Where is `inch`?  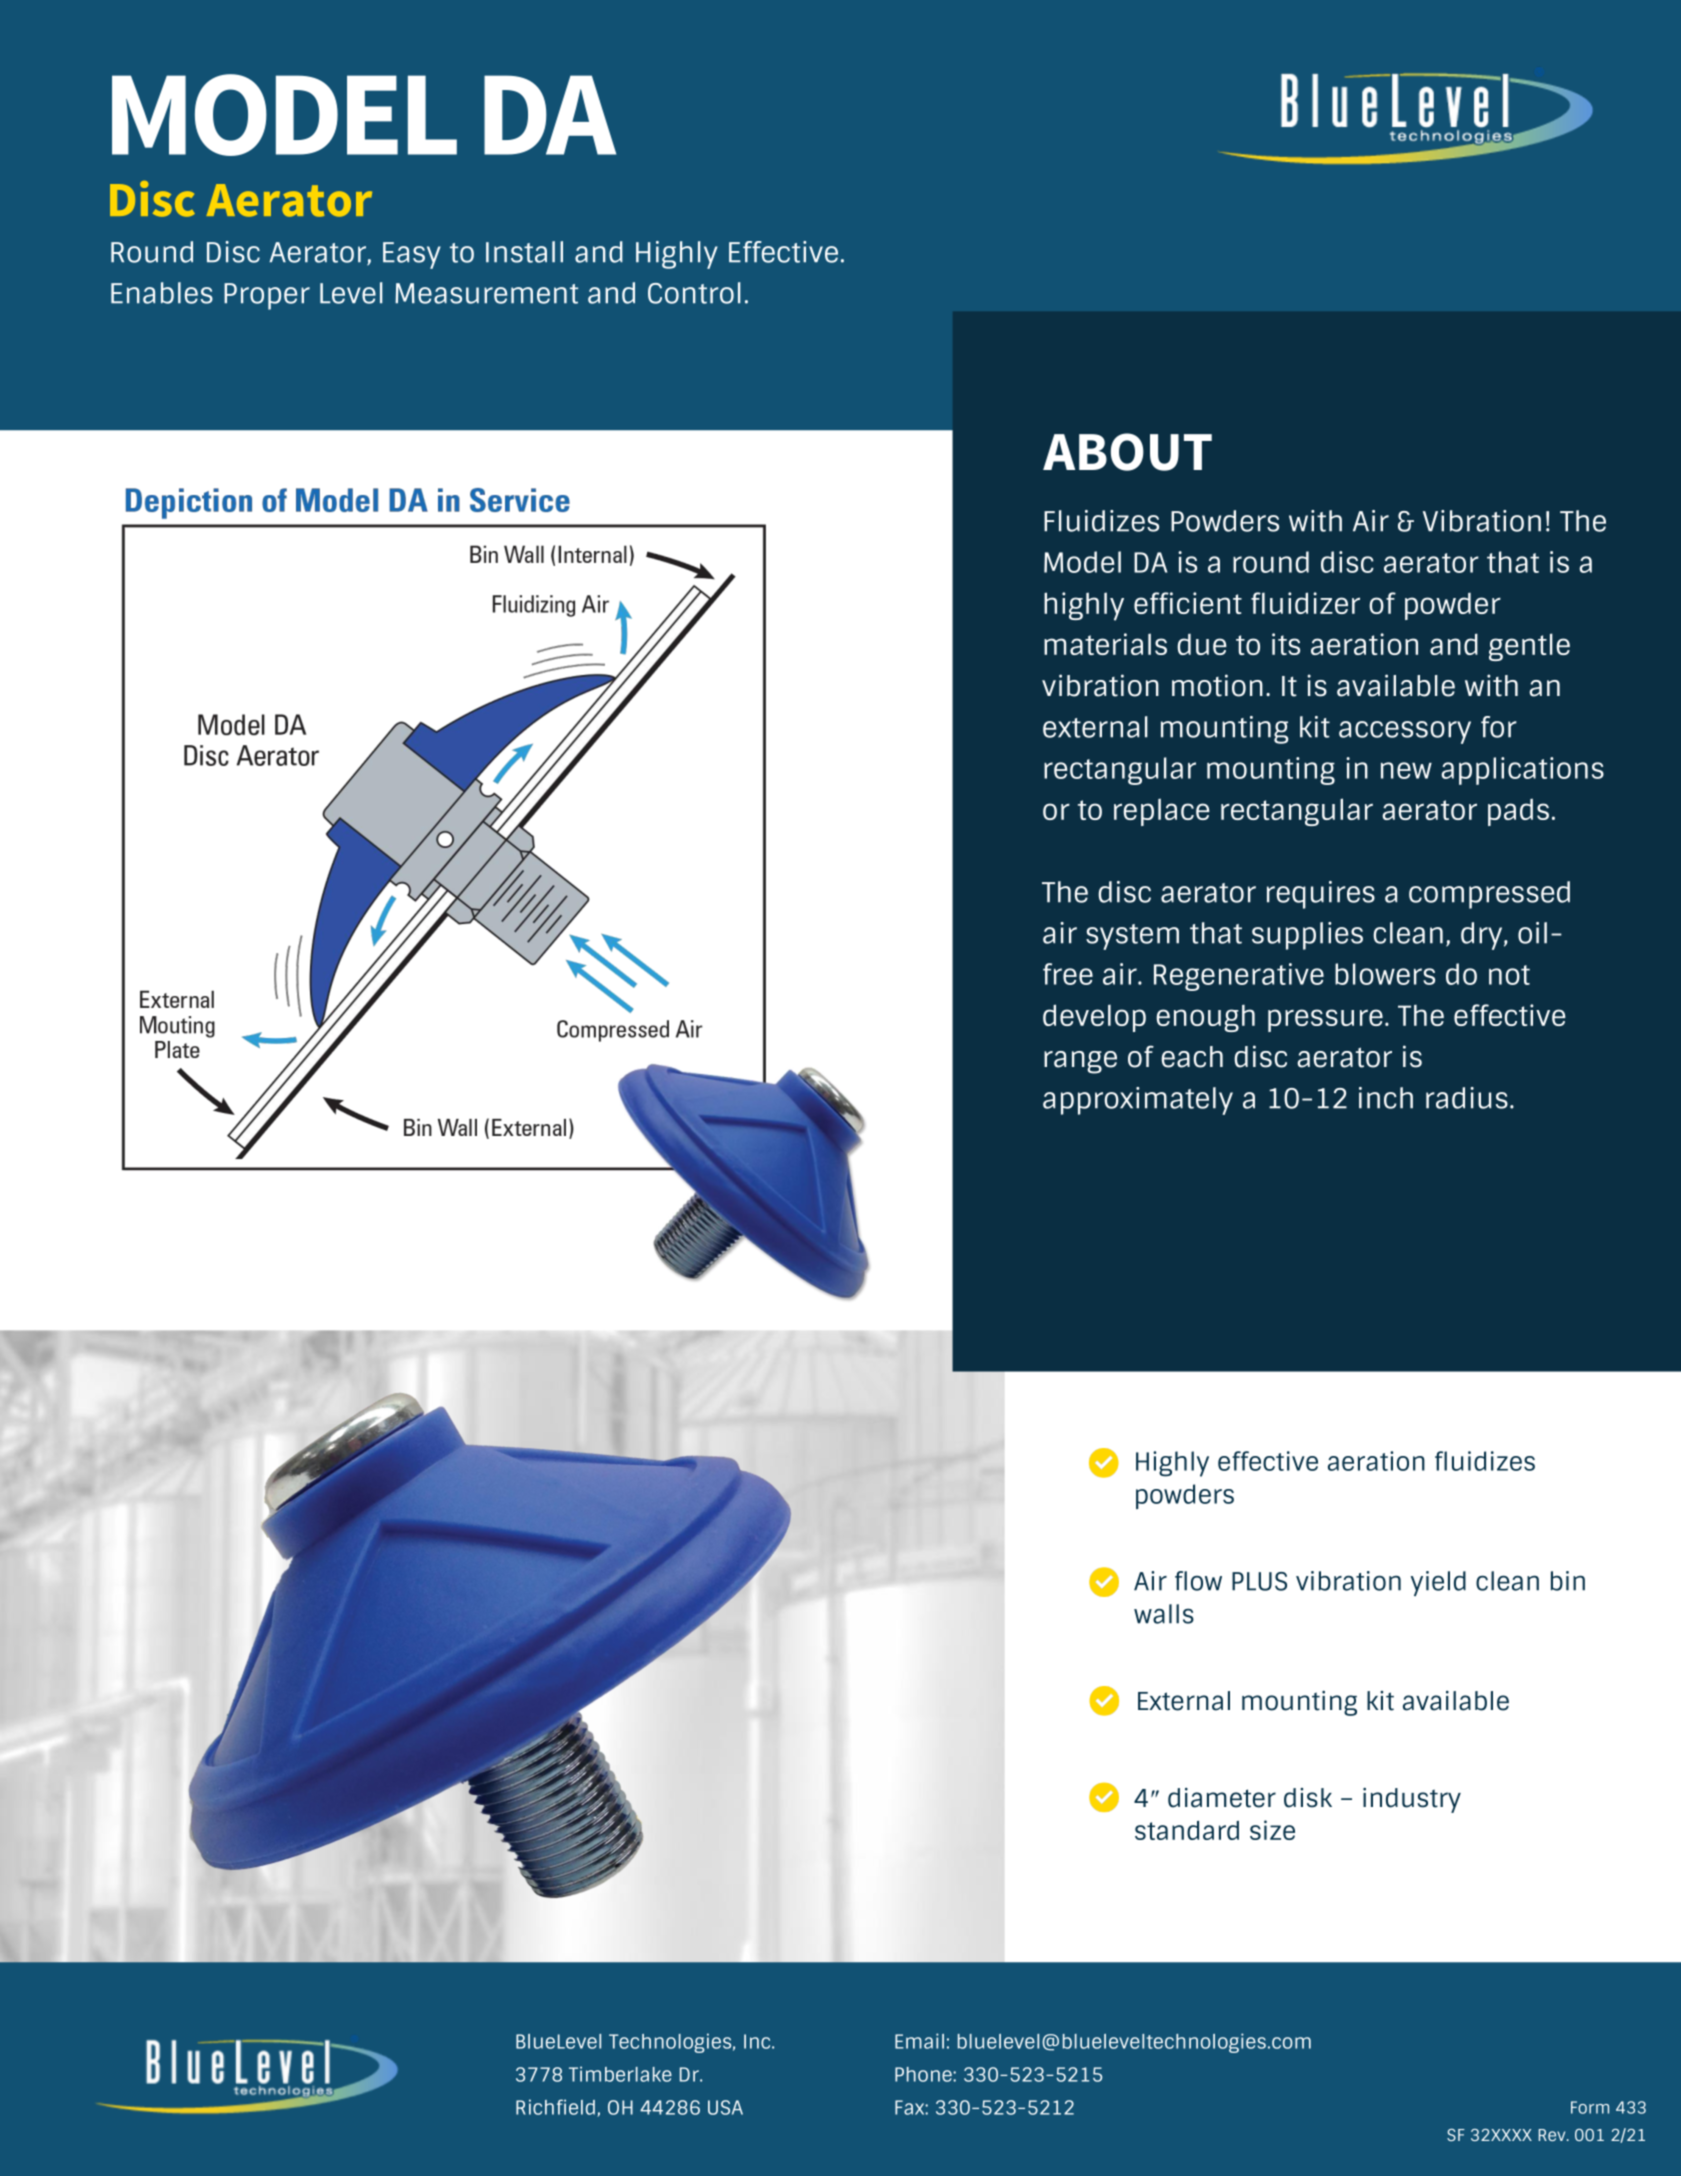
inch is located at coordinates (1386, 1098).
